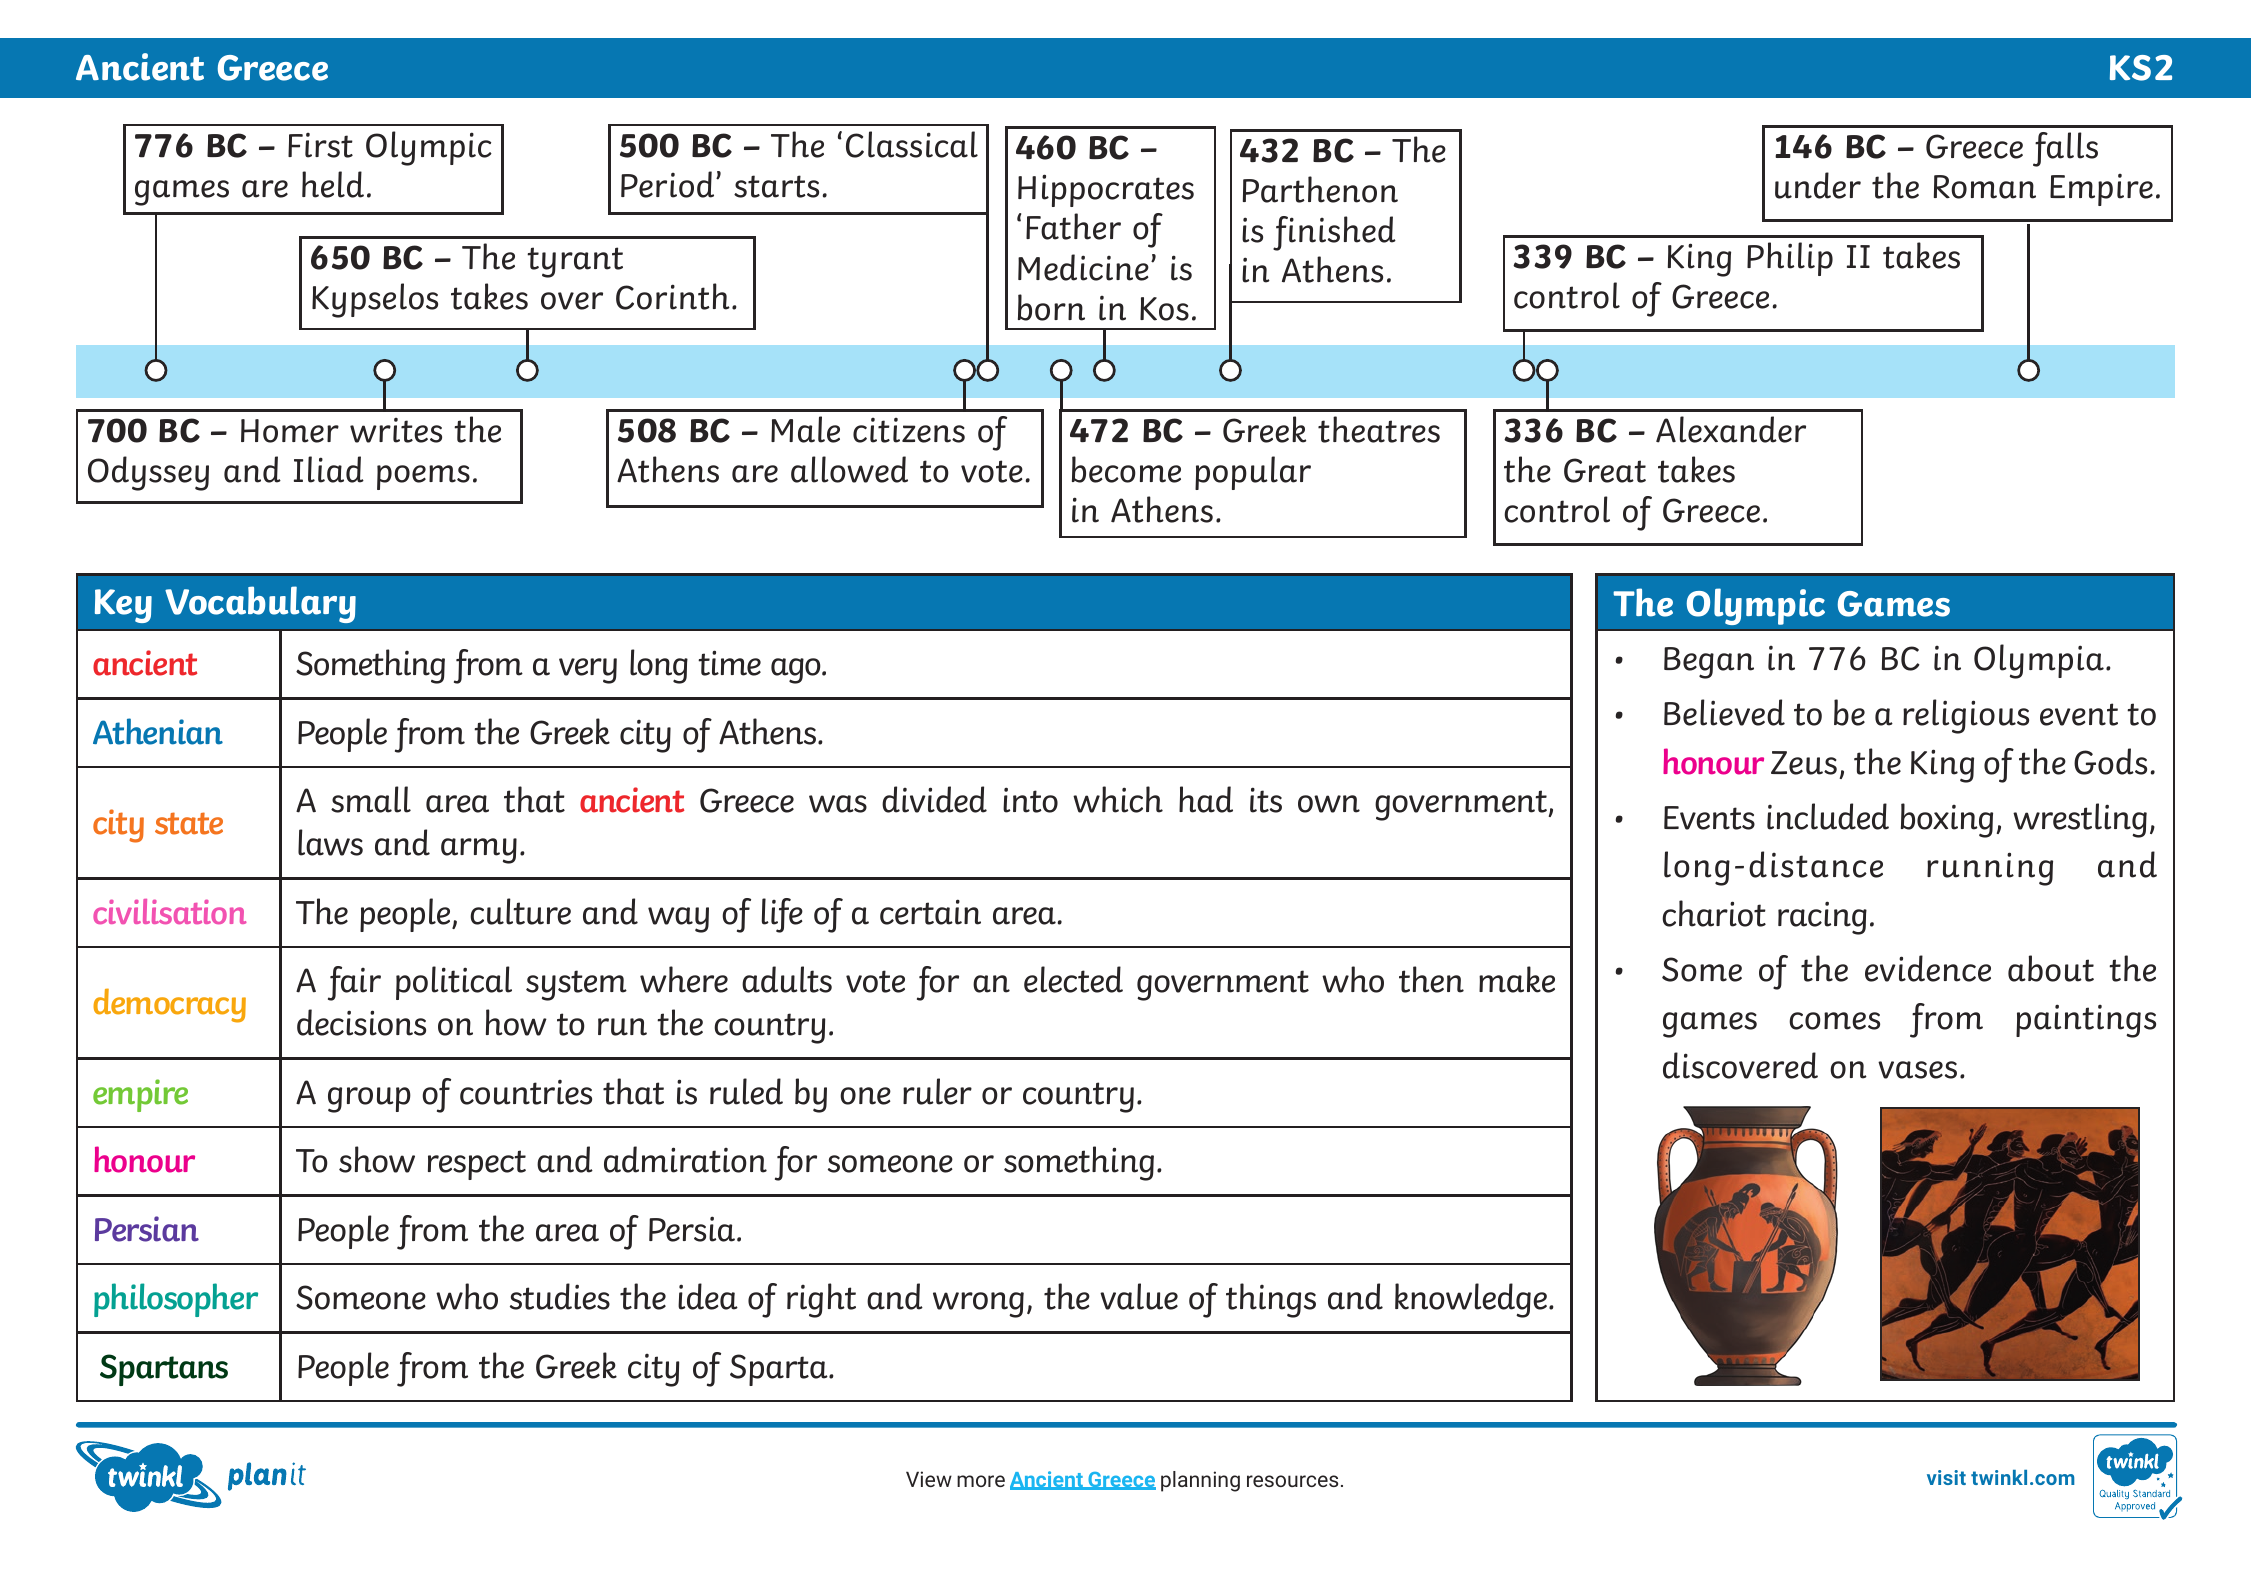 Image resolution: width=2251 pixels, height=1592 pixels. What do you see at coordinates (333, 184) in the page?
I see `held` at bounding box center [333, 184].
